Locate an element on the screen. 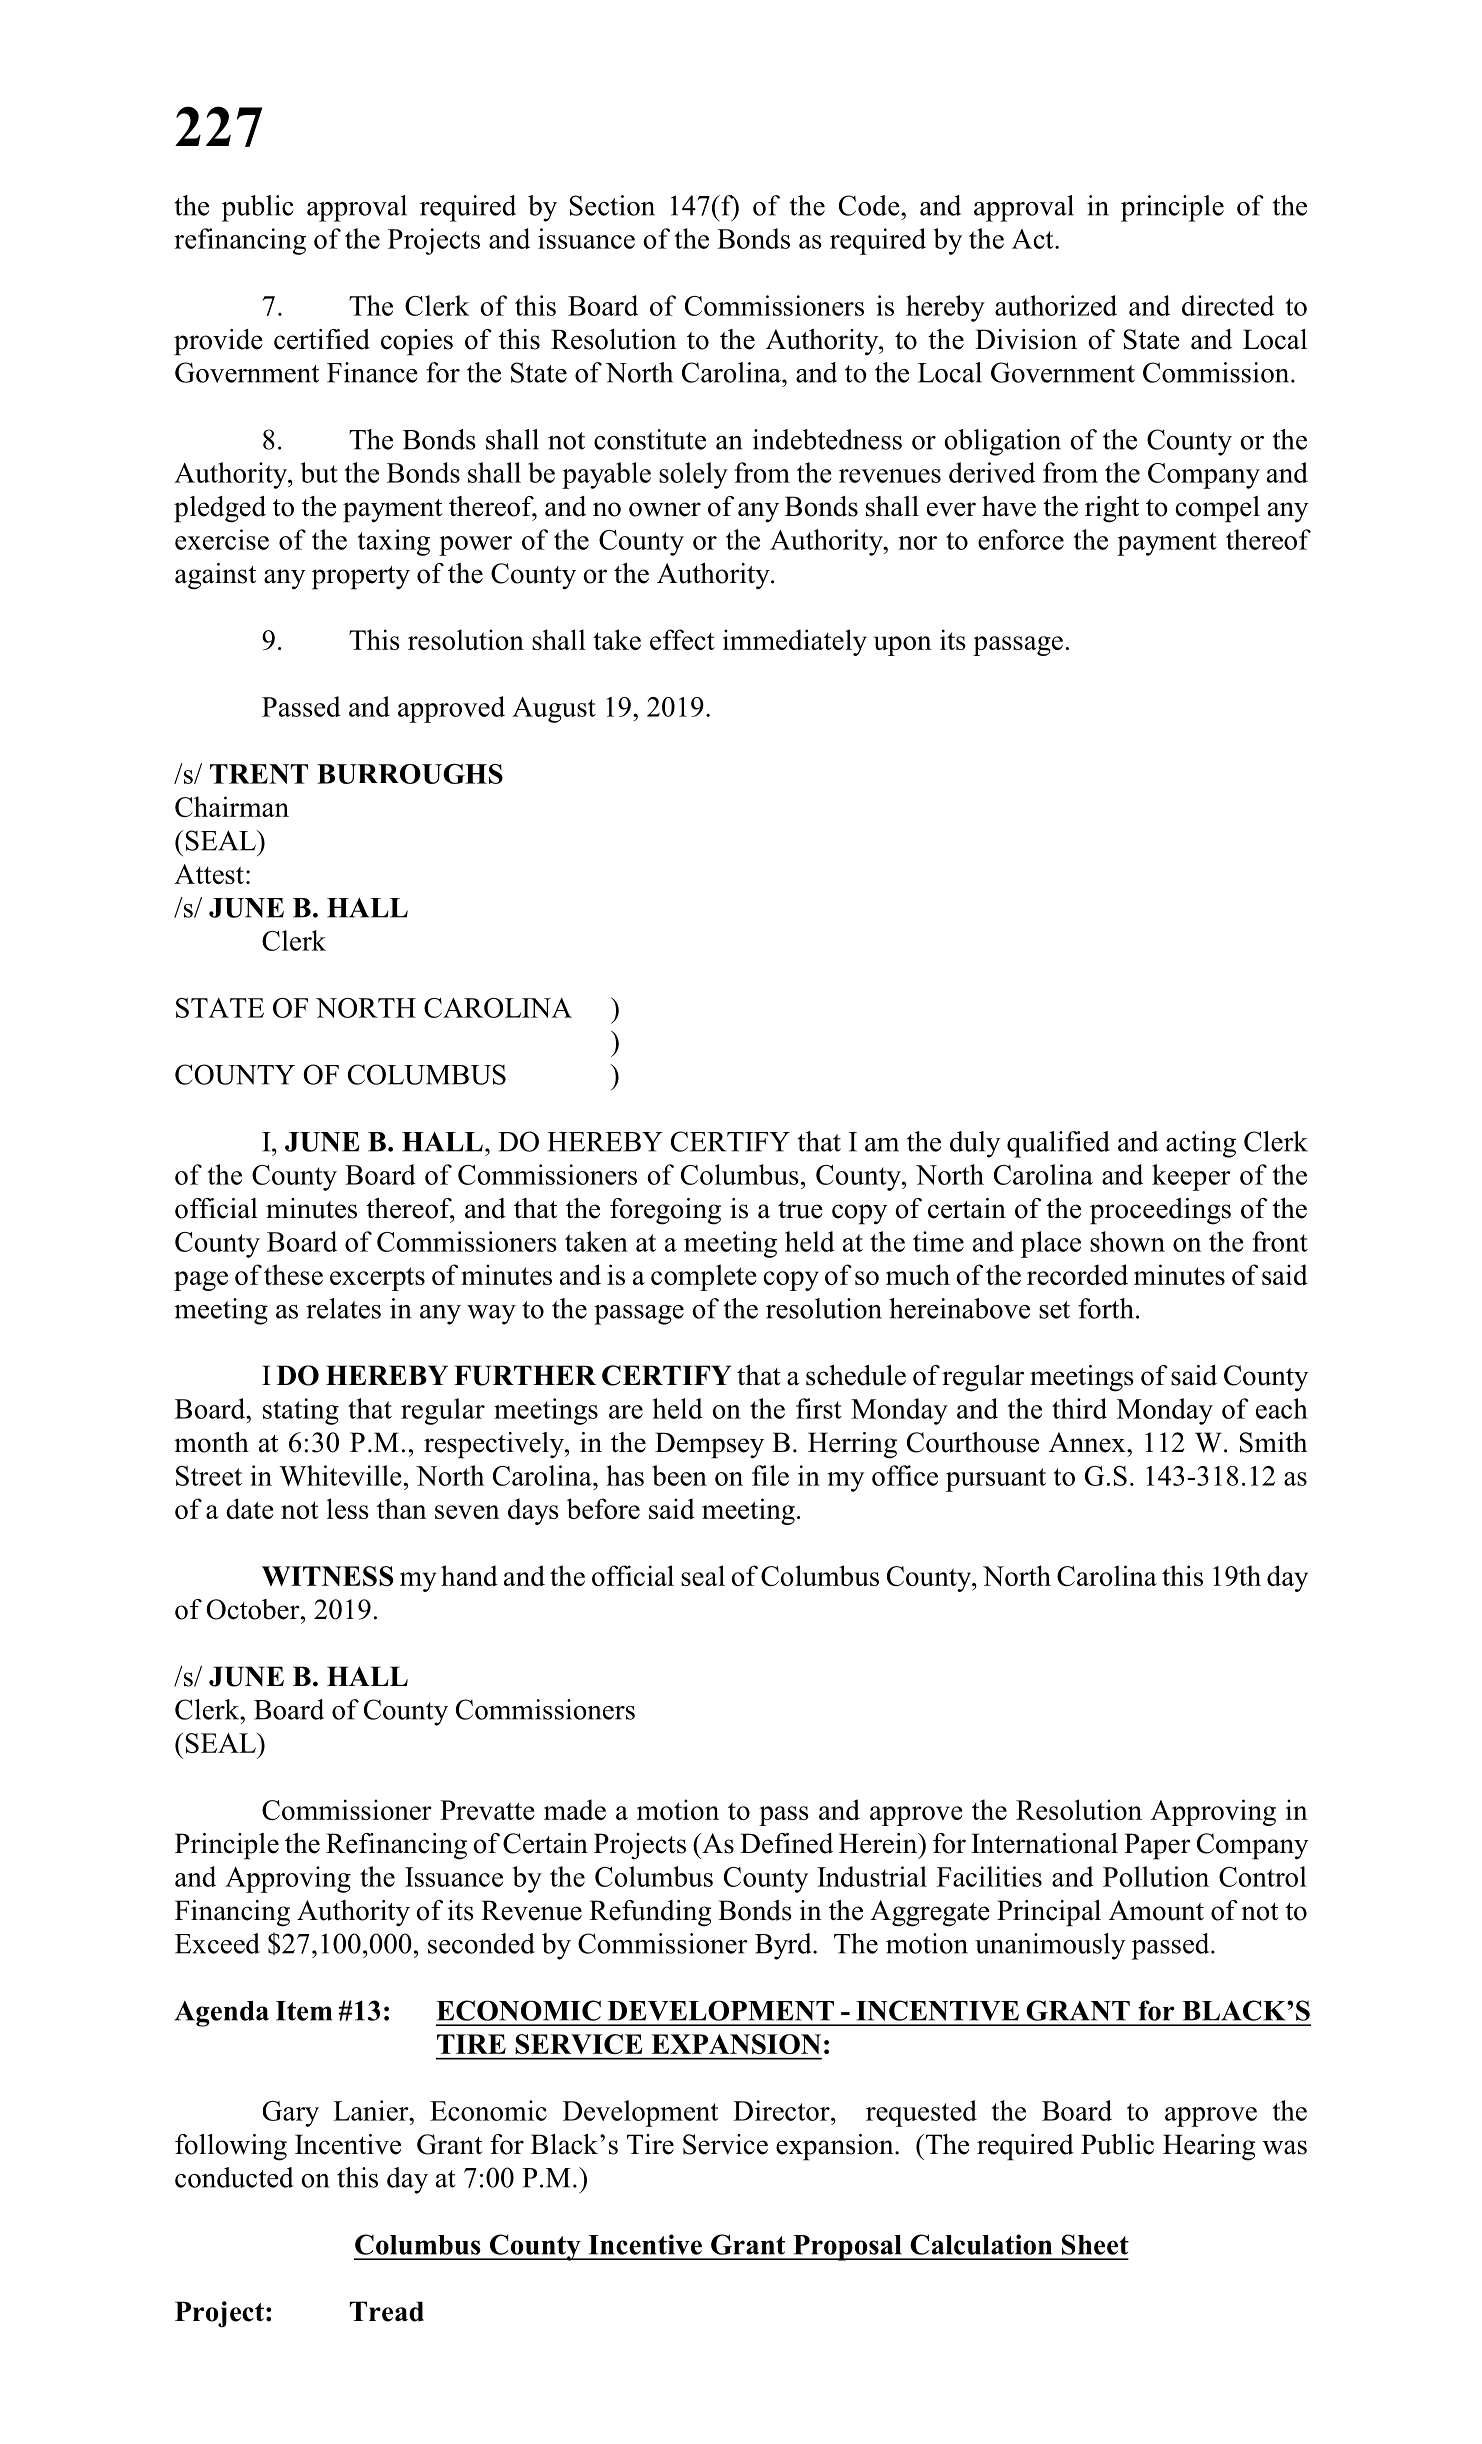  Code is located at coordinates (870, 205).
